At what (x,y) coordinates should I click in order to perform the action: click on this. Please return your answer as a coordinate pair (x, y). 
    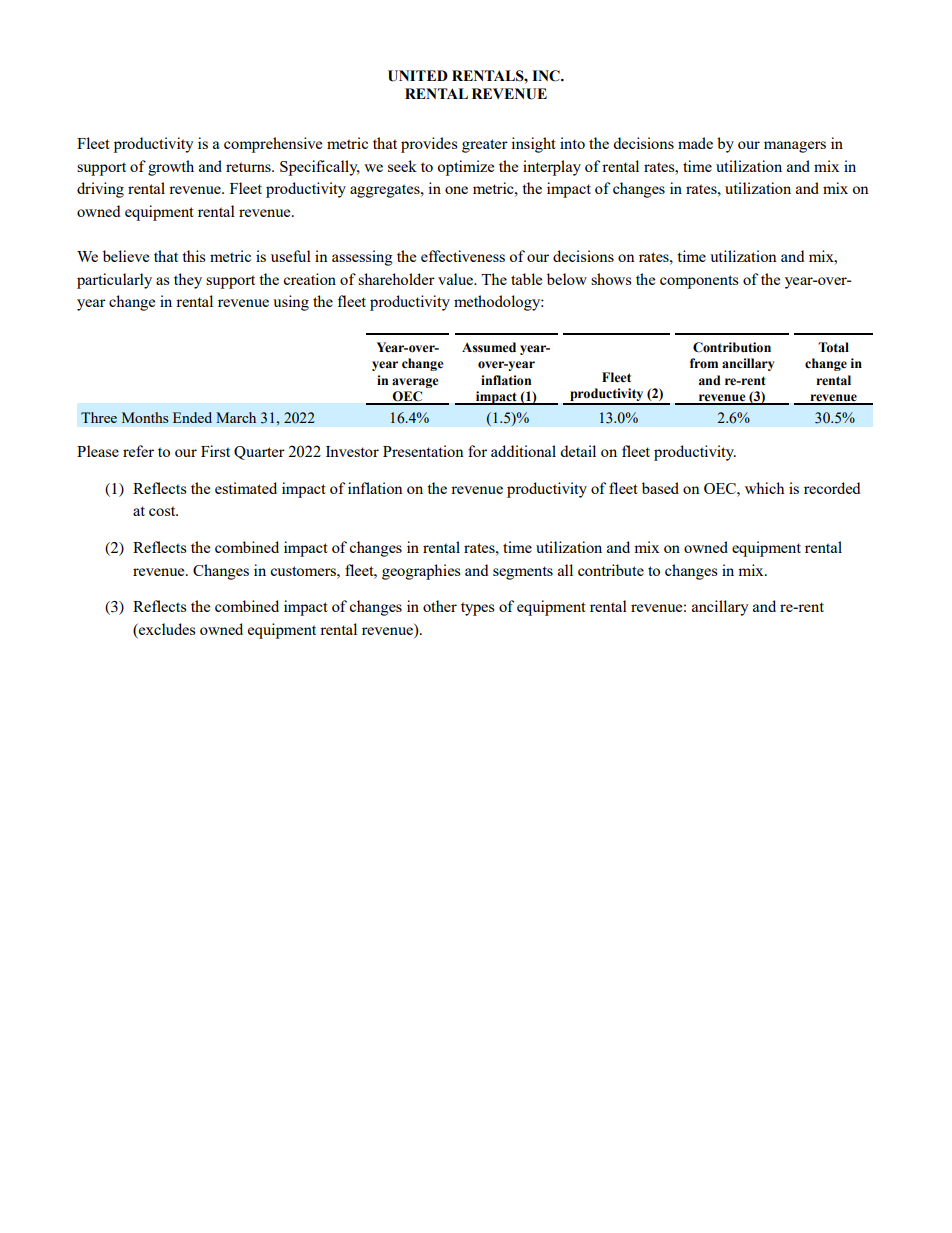
    Looking at the image, I should click on (194, 256).
